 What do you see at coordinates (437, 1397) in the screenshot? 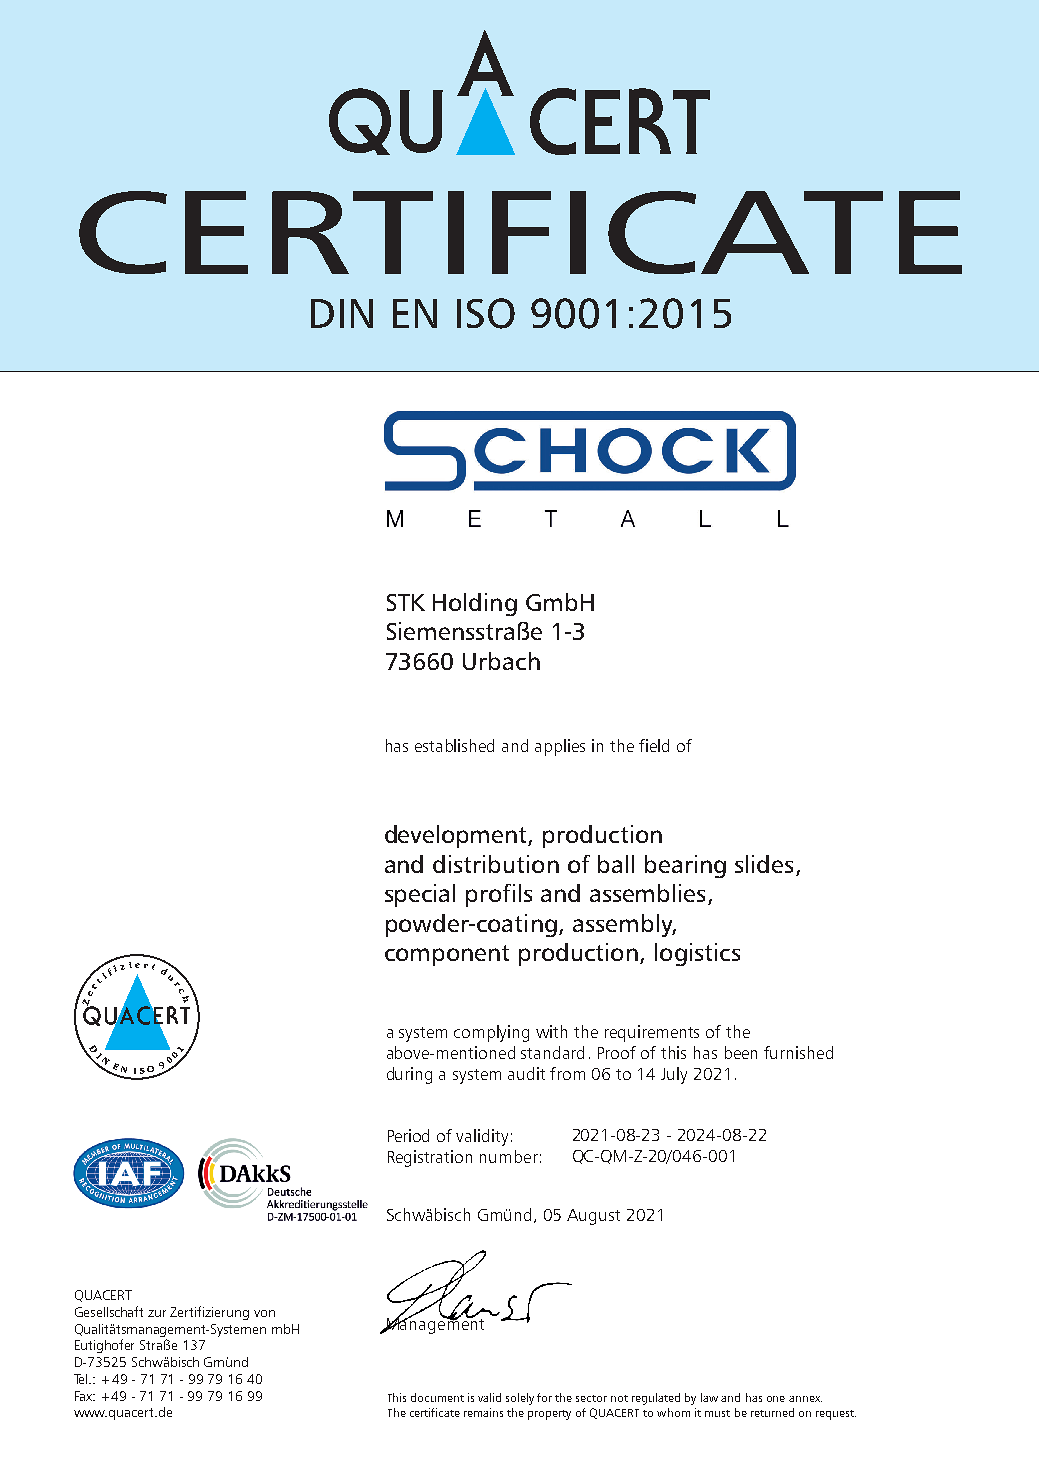
I see `document` at bounding box center [437, 1397].
